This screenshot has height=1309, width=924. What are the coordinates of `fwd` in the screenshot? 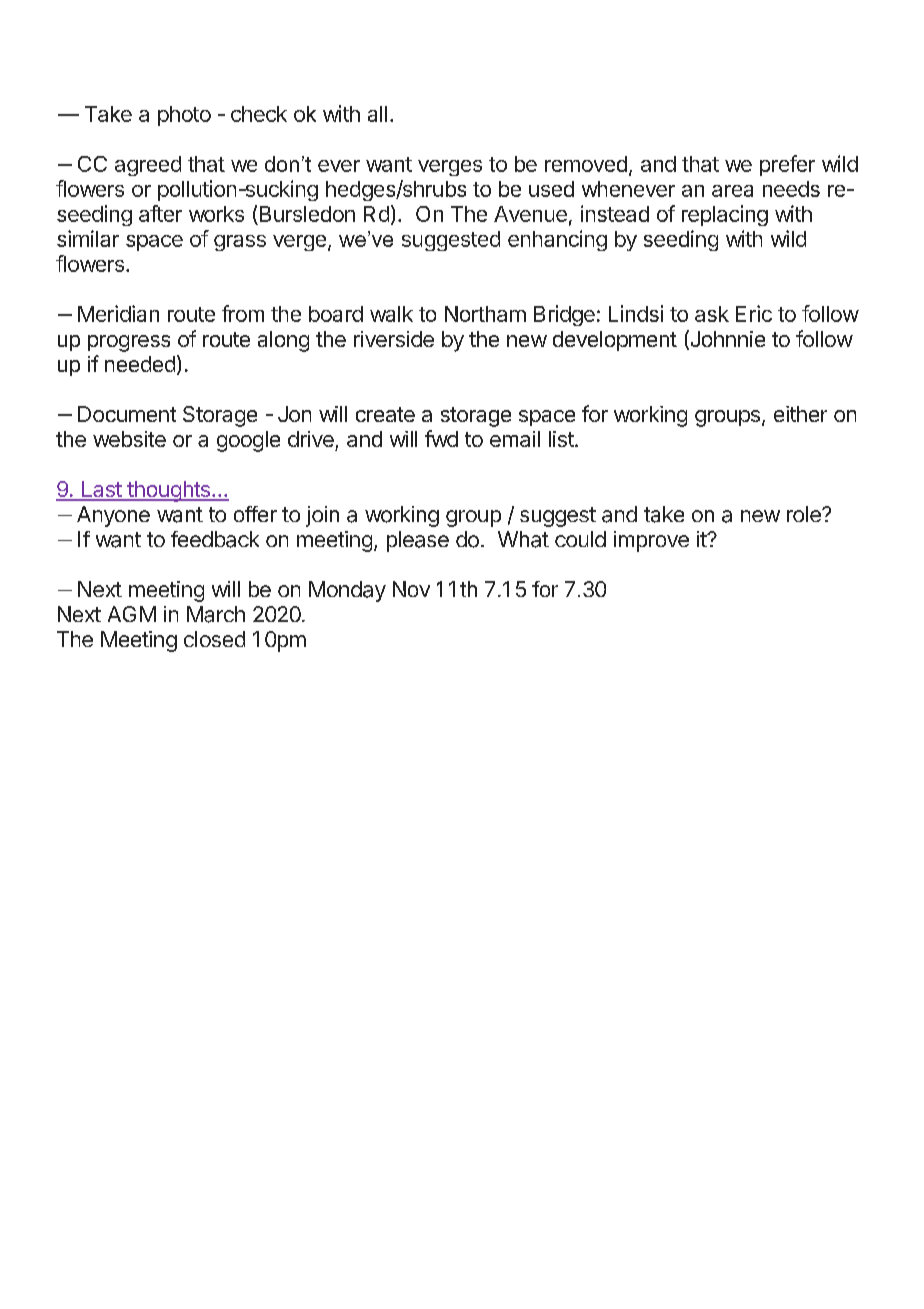 It's located at (441, 438).
